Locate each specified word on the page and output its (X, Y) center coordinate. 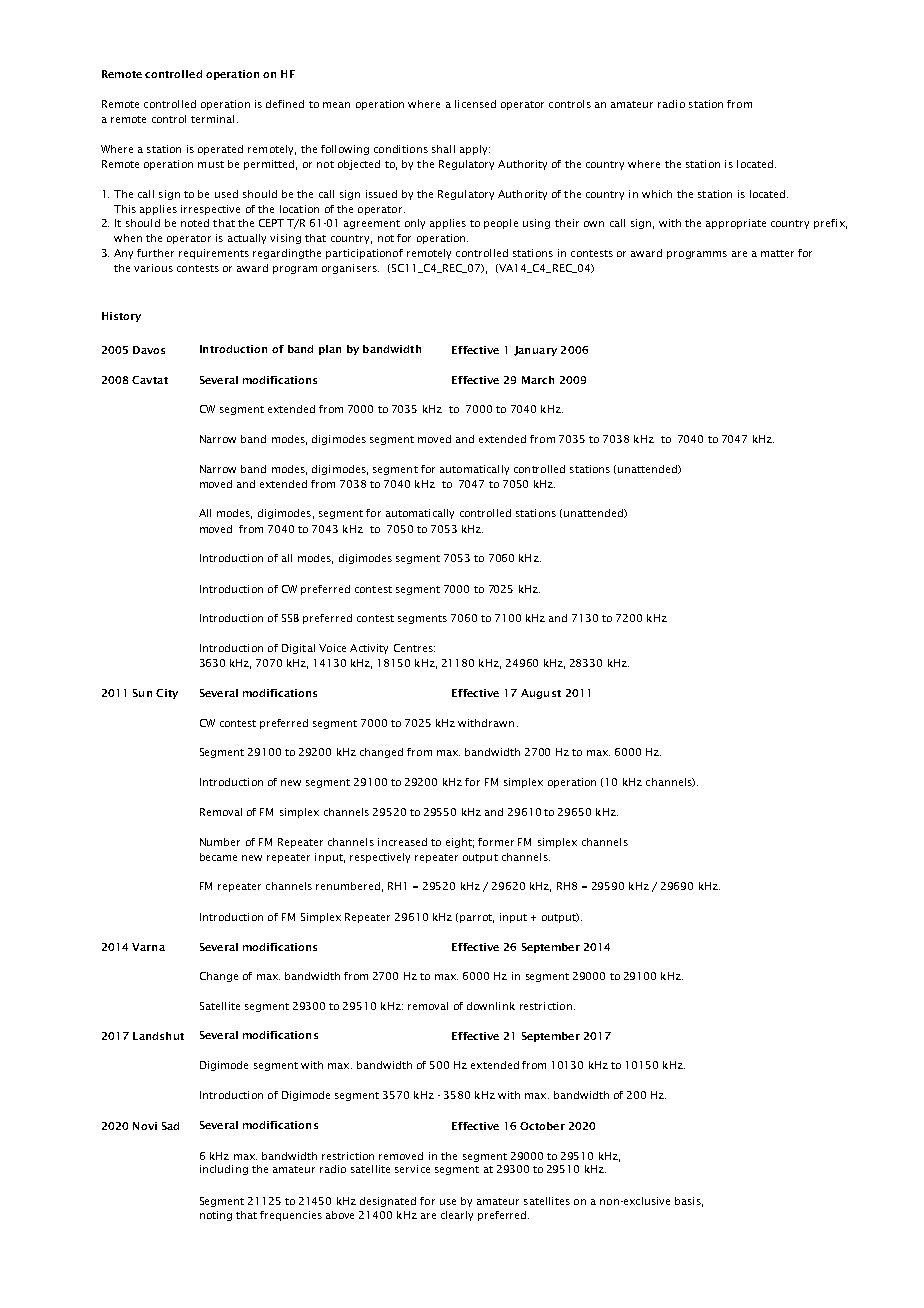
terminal (212, 119)
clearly (457, 1216)
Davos (149, 350)
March (538, 380)
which (657, 194)
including (224, 1170)
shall (443, 149)
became (218, 857)
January (535, 351)
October (542, 1126)
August (541, 694)
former (496, 842)
